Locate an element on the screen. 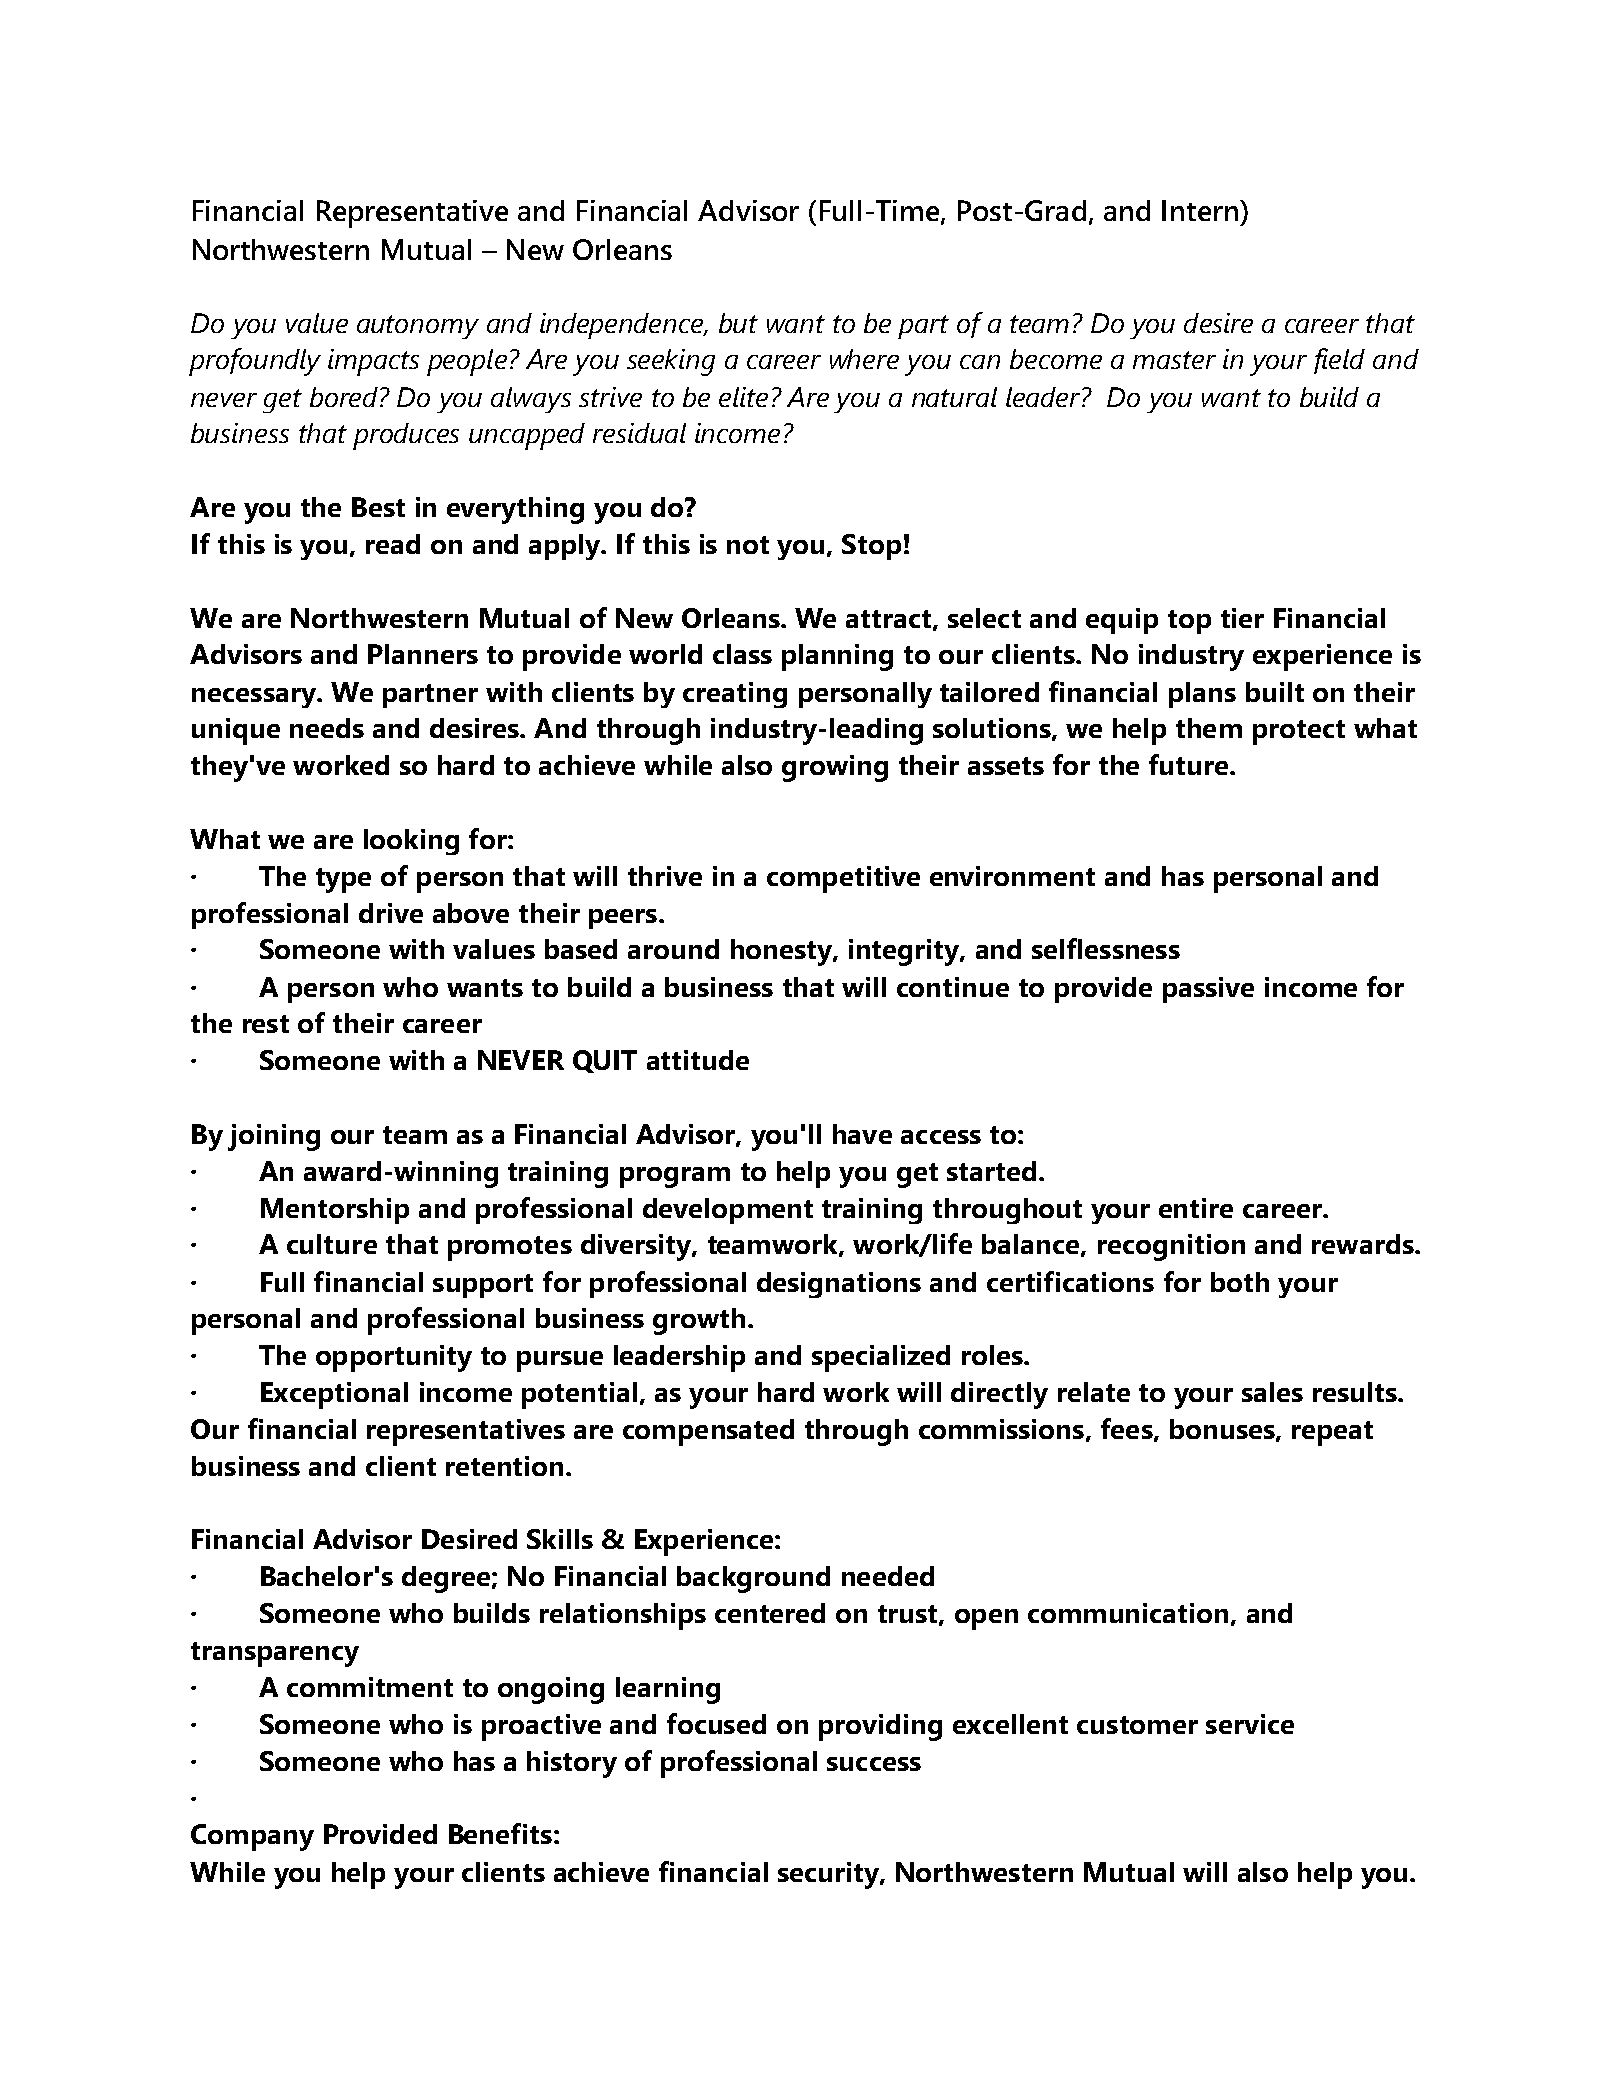 Image resolution: width=1616 pixels, height=2091 pixels. sales is located at coordinates (1272, 1392).
